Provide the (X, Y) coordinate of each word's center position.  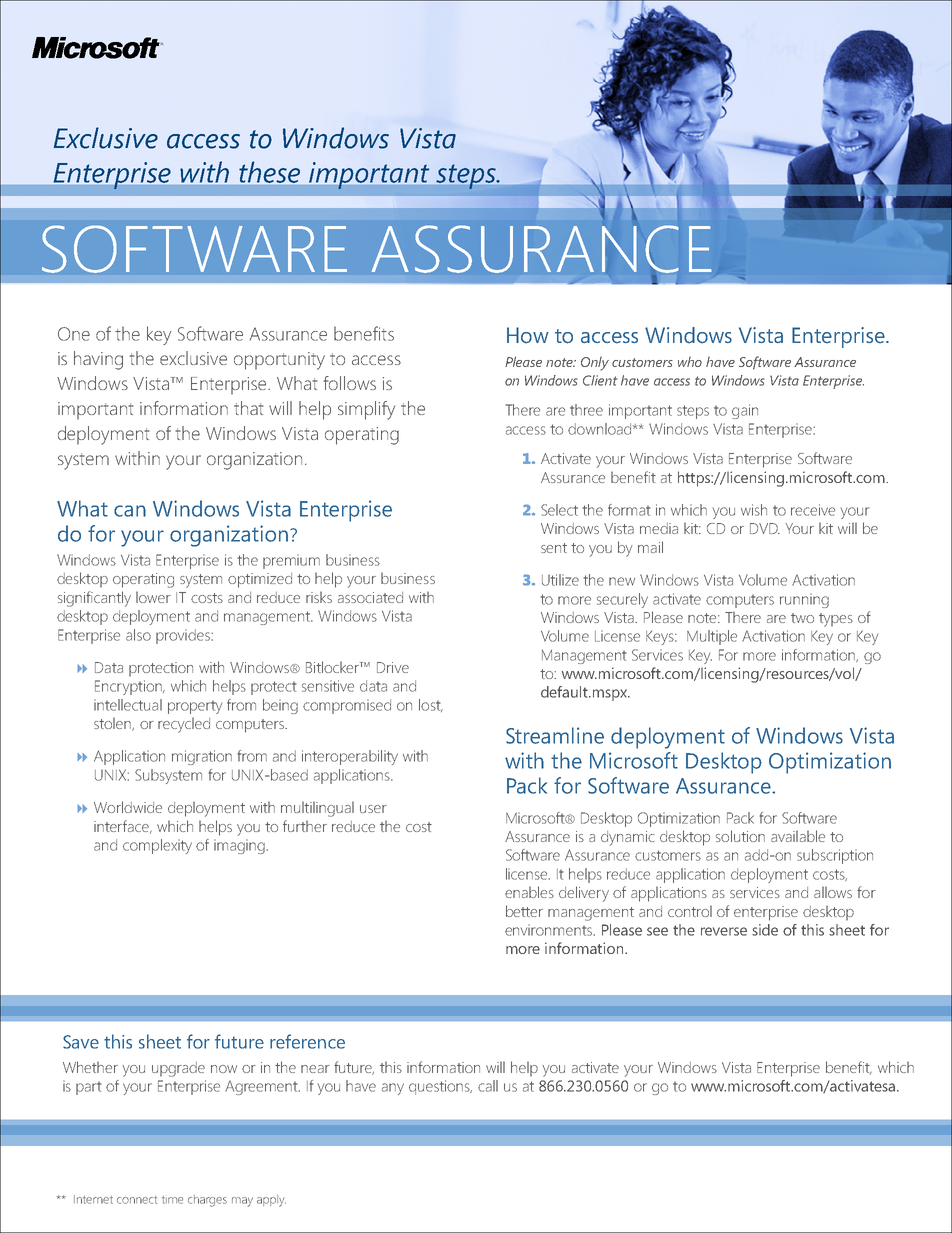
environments (549, 930)
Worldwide (128, 807)
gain (745, 411)
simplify (366, 410)
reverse (724, 931)
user (373, 809)
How (528, 335)
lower (153, 597)
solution (740, 836)
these (269, 172)
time (172, 1200)
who (690, 362)
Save (81, 1042)
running (804, 600)
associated (370, 597)
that (249, 408)
